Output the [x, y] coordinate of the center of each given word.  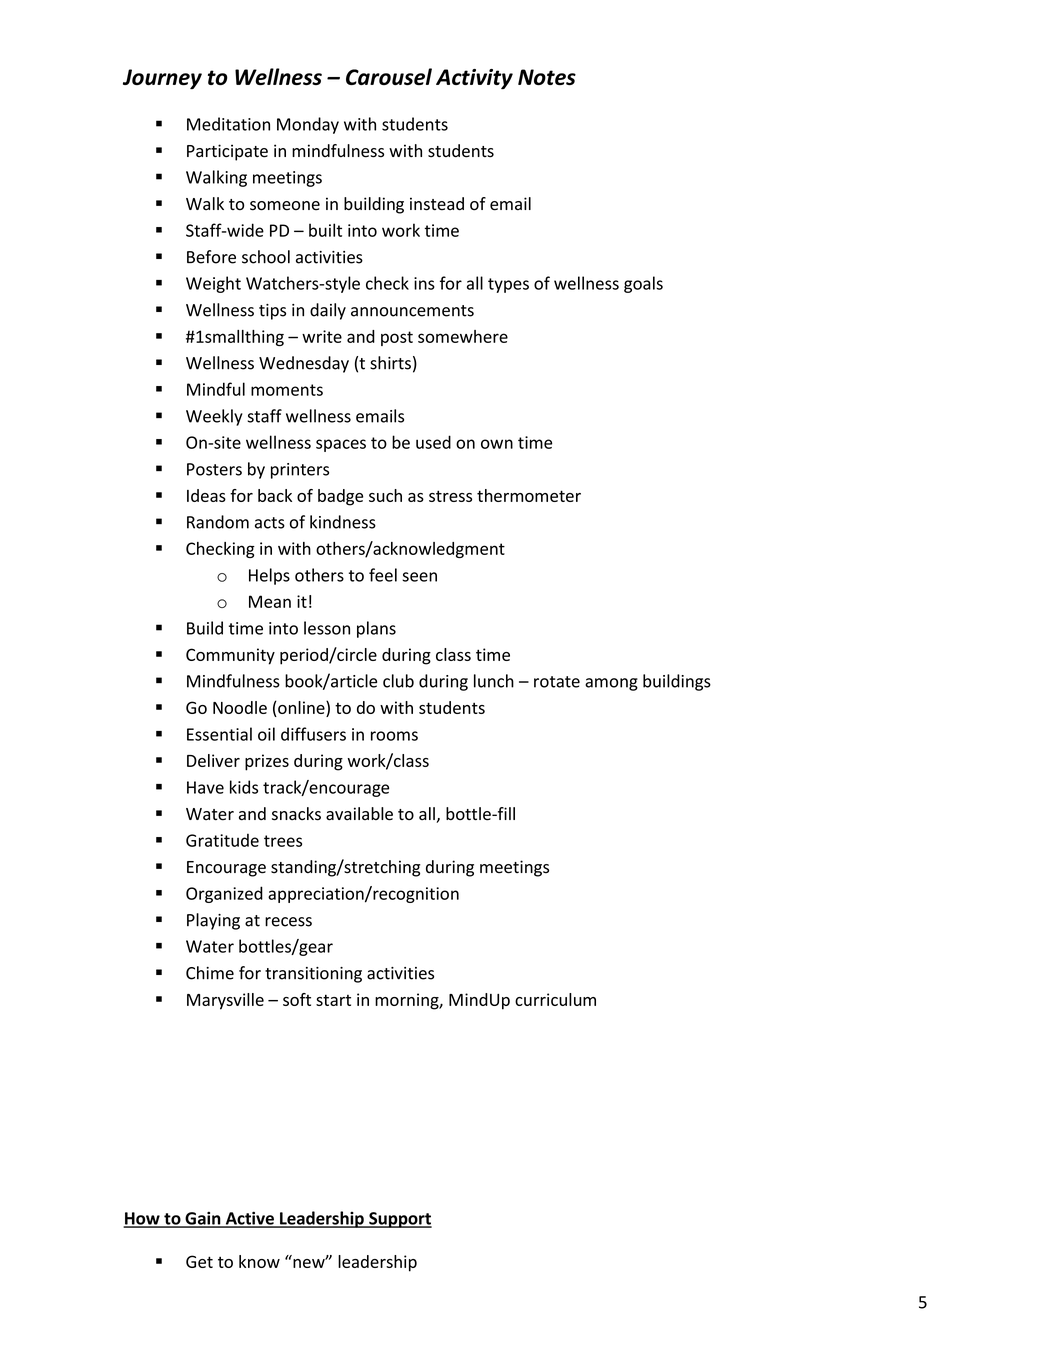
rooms [394, 736]
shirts [390, 363]
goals [643, 284]
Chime [210, 973]
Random [218, 522]
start [333, 1000]
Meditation [228, 124]
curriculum [555, 999]
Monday [308, 125]
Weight [213, 284]
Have [205, 787]
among [611, 684]
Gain [203, 1219]
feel [383, 575]
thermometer [529, 495]
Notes [547, 77]
